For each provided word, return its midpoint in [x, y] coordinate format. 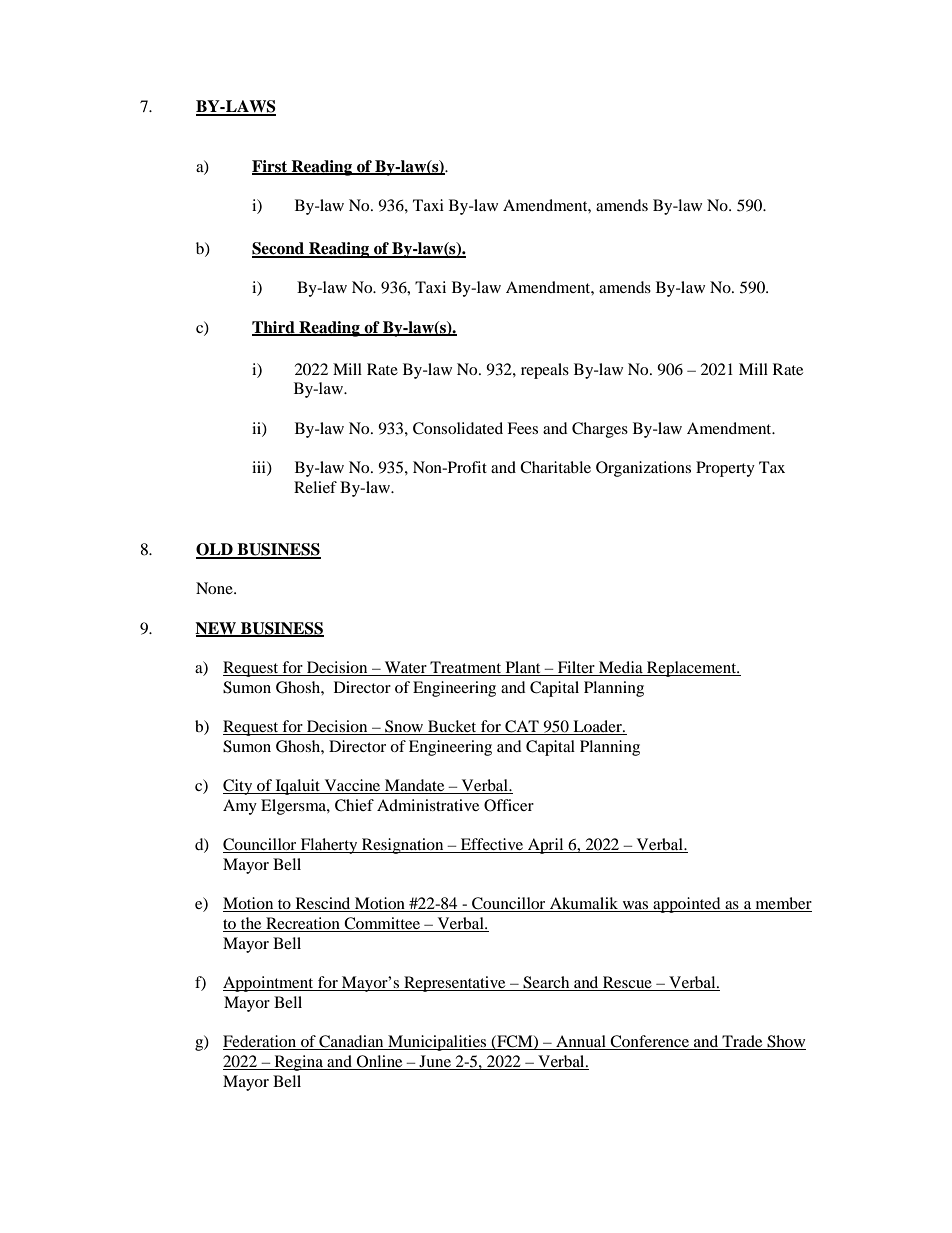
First [271, 167]
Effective [492, 845]
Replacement [692, 669]
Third [274, 328]
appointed [687, 905]
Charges [600, 430]
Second [279, 249]
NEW [217, 629]
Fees [522, 428]
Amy [240, 807]
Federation [261, 1042]
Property [725, 469]
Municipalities [437, 1043]
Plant [523, 668]
